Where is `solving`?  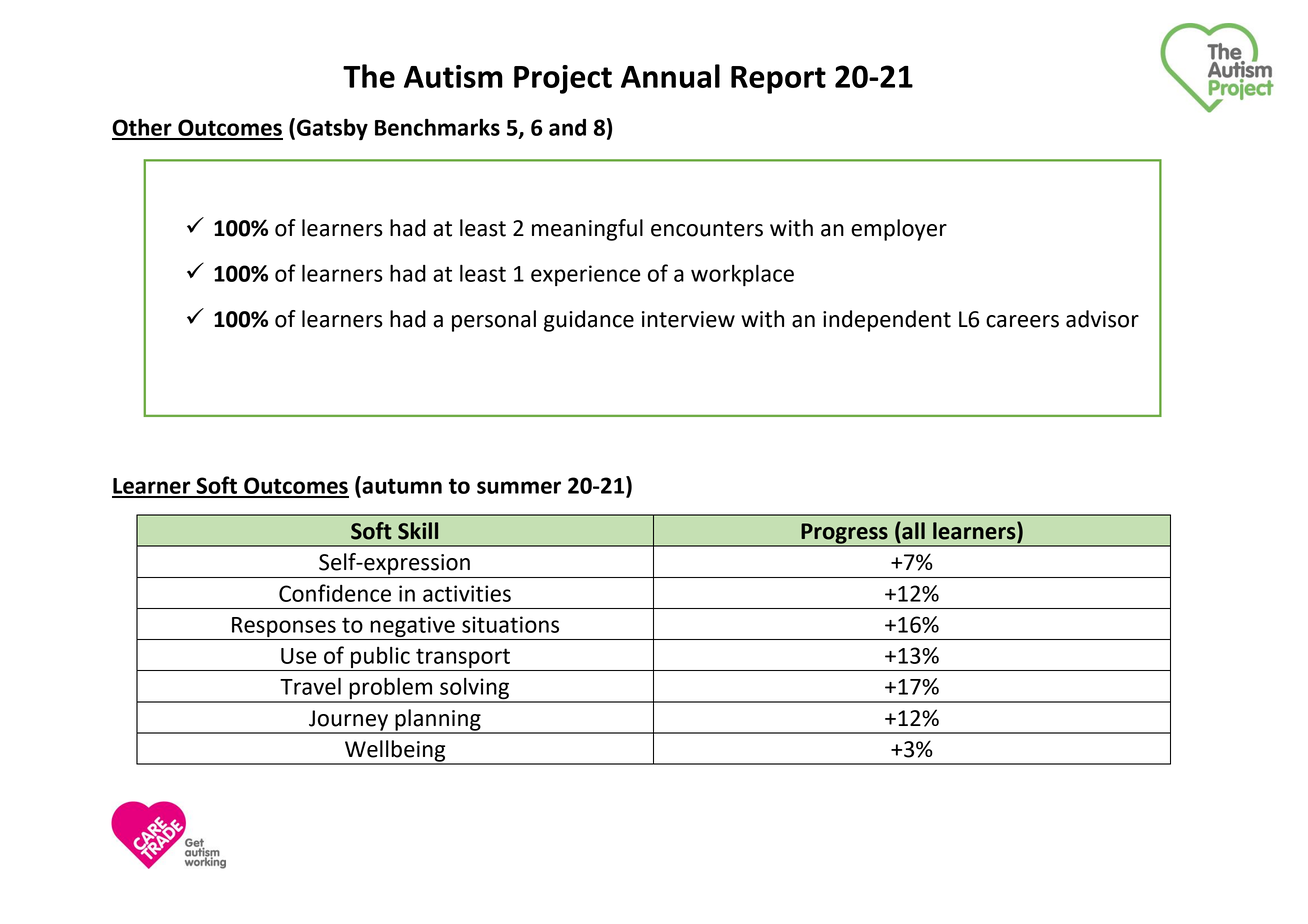
solving is located at coordinates (474, 690).
